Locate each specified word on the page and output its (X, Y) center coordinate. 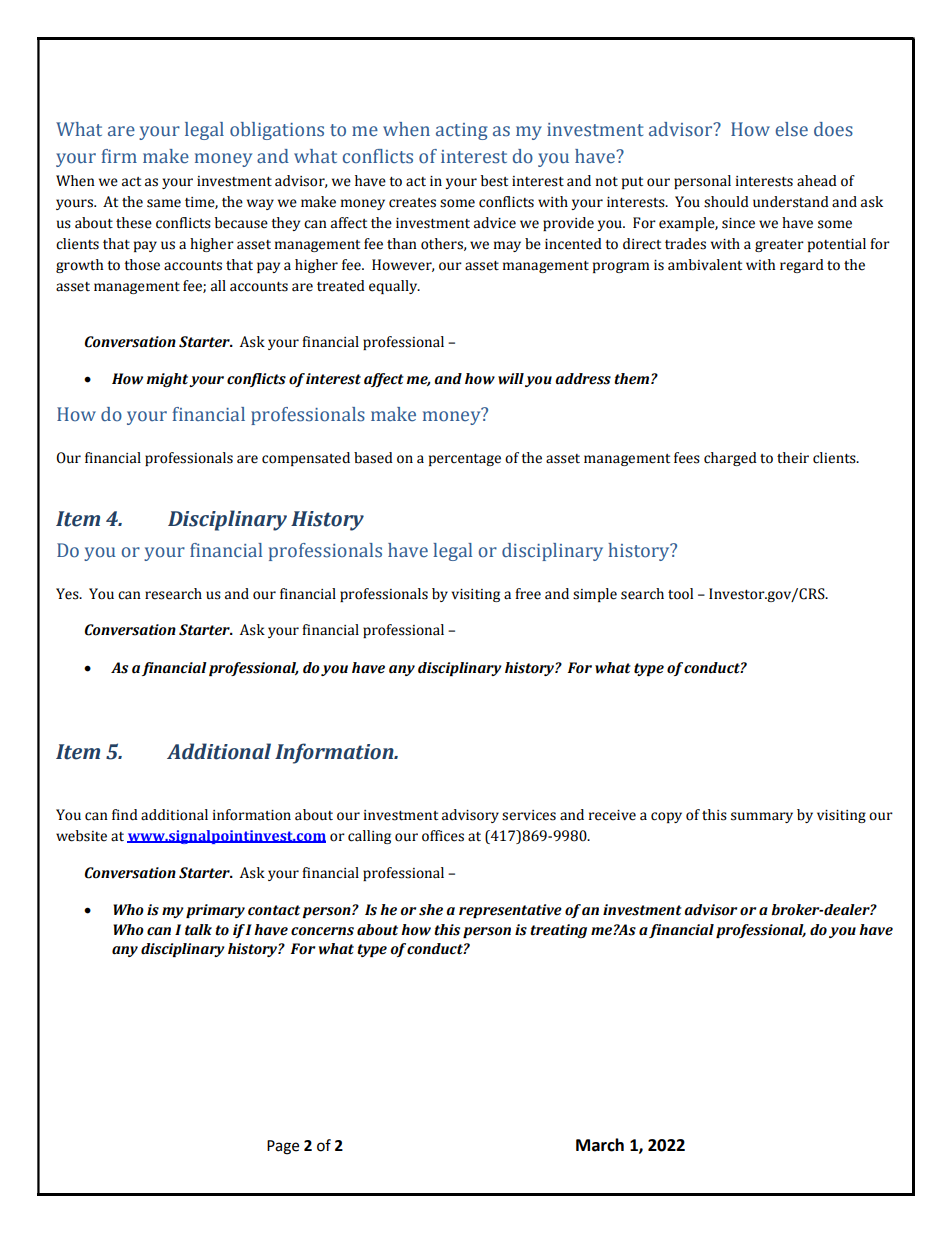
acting (462, 131)
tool (680, 594)
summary (762, 817)
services (529, 815)
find (125, 815)
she (431, 910)
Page (283, 1147)
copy (666, 817)
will (511, 379)
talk (198, 930)
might (168, 380)
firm (119, 156)
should (726, 202)
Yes (68, 594)
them (633, 379)
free (528, 594)
